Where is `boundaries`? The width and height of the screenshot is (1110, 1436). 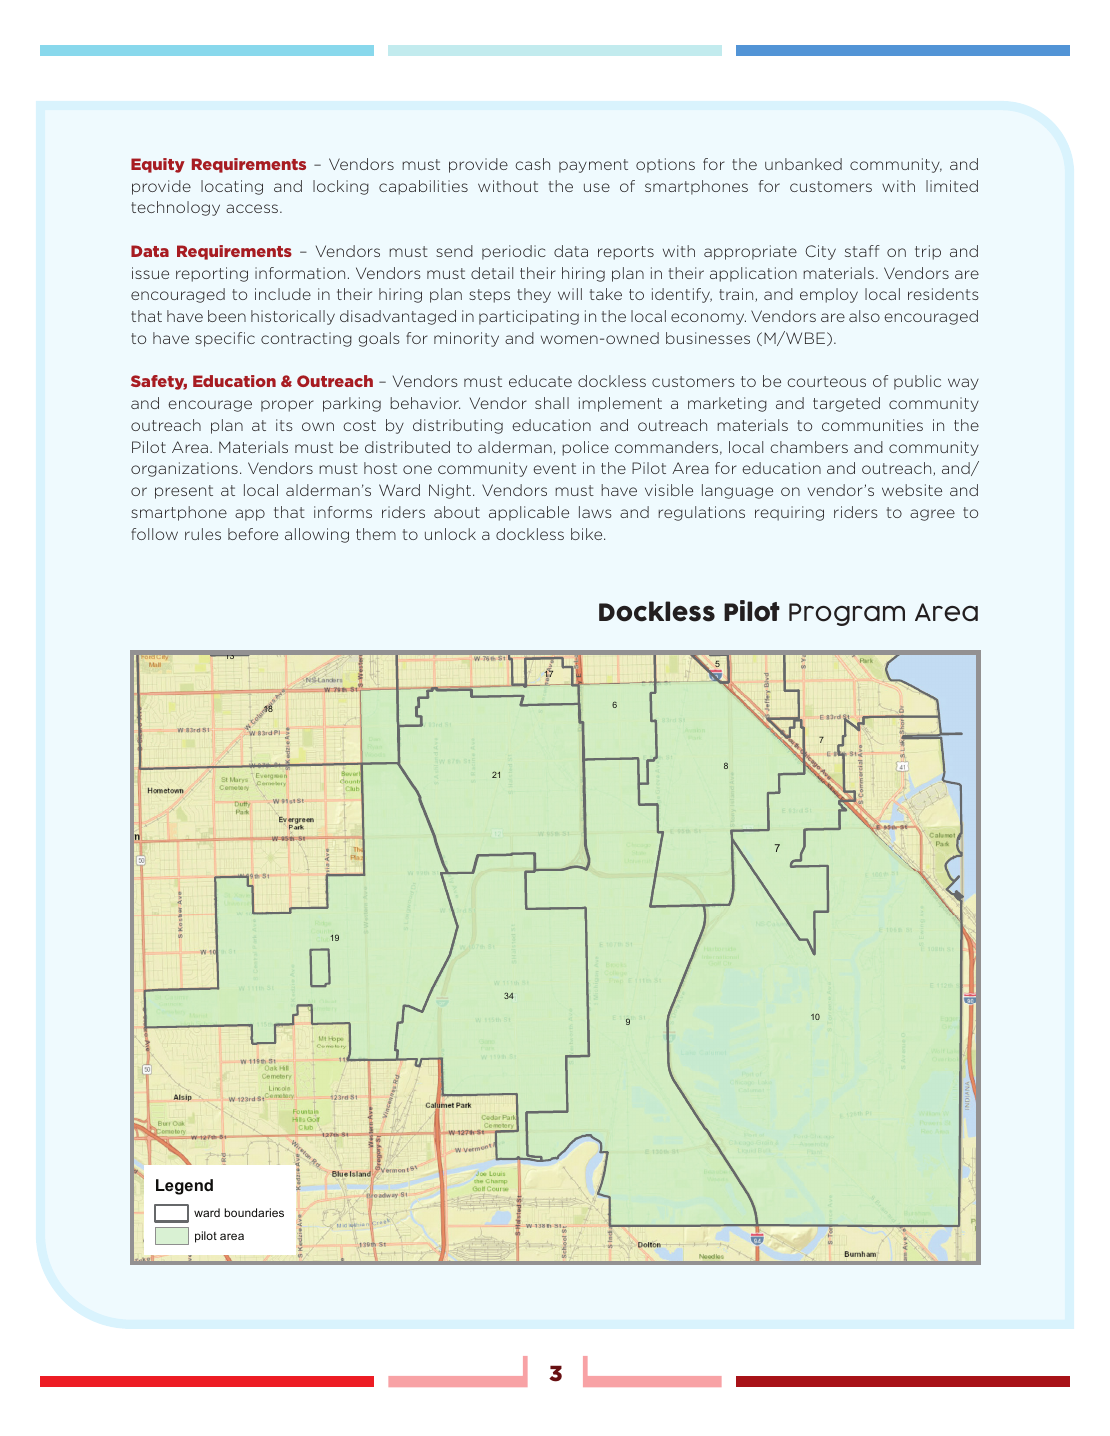
boundaries is located at coordinates (254, 1212).
